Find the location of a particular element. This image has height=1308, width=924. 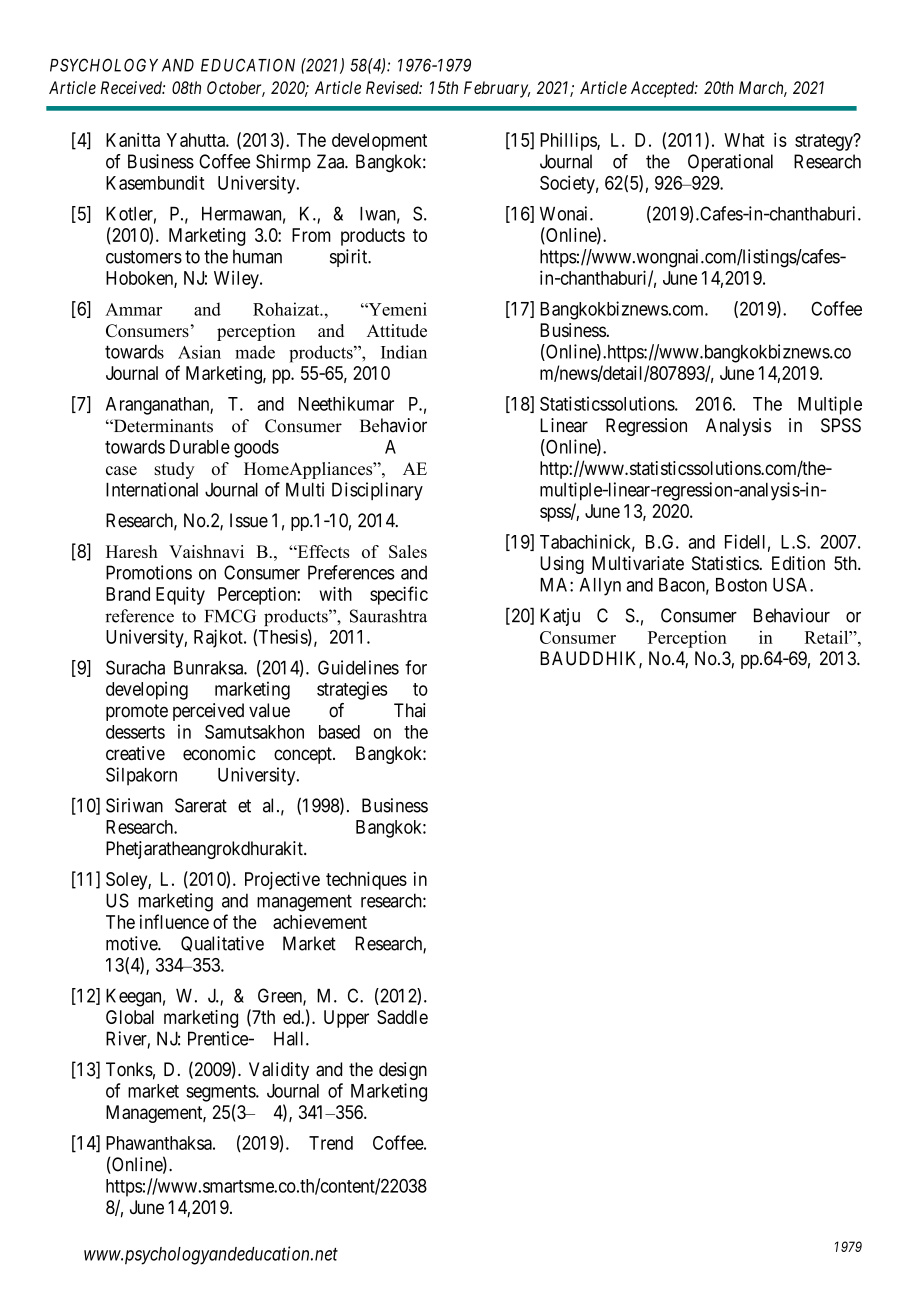

Sales is located at coordinates (408, 551).
